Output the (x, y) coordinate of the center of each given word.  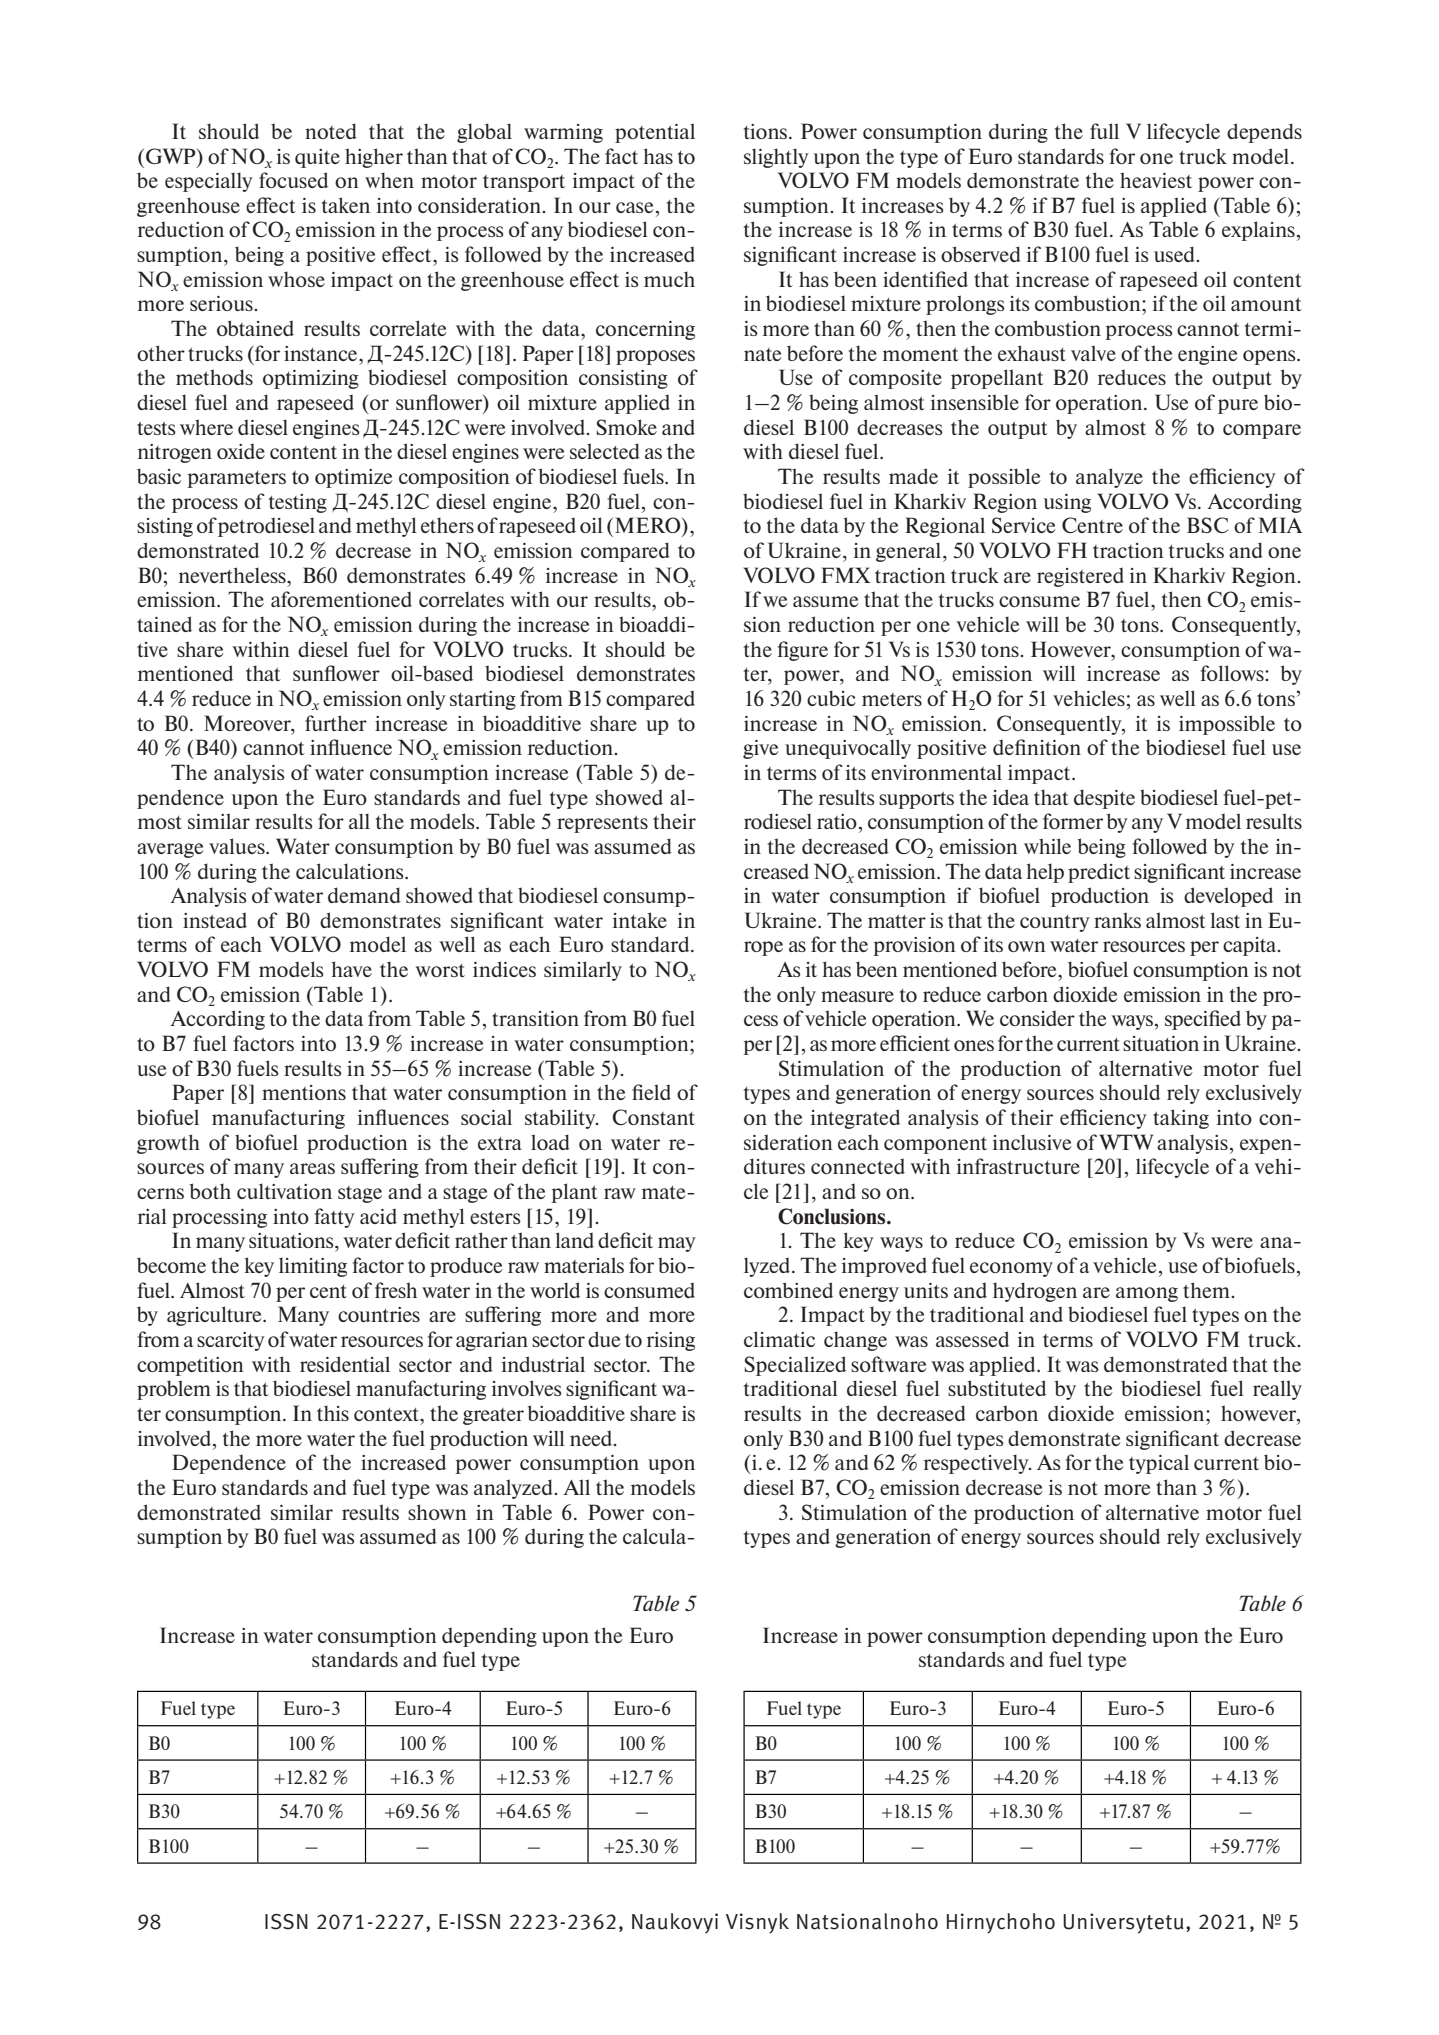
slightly (776, 158)
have (351, 969)
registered (1080, 577)
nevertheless (233, 575)
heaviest (1156, 180)
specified (1203, 1020)
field (651, 1092)
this (333, 1413)
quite (317, 158)
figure (803, 651)
